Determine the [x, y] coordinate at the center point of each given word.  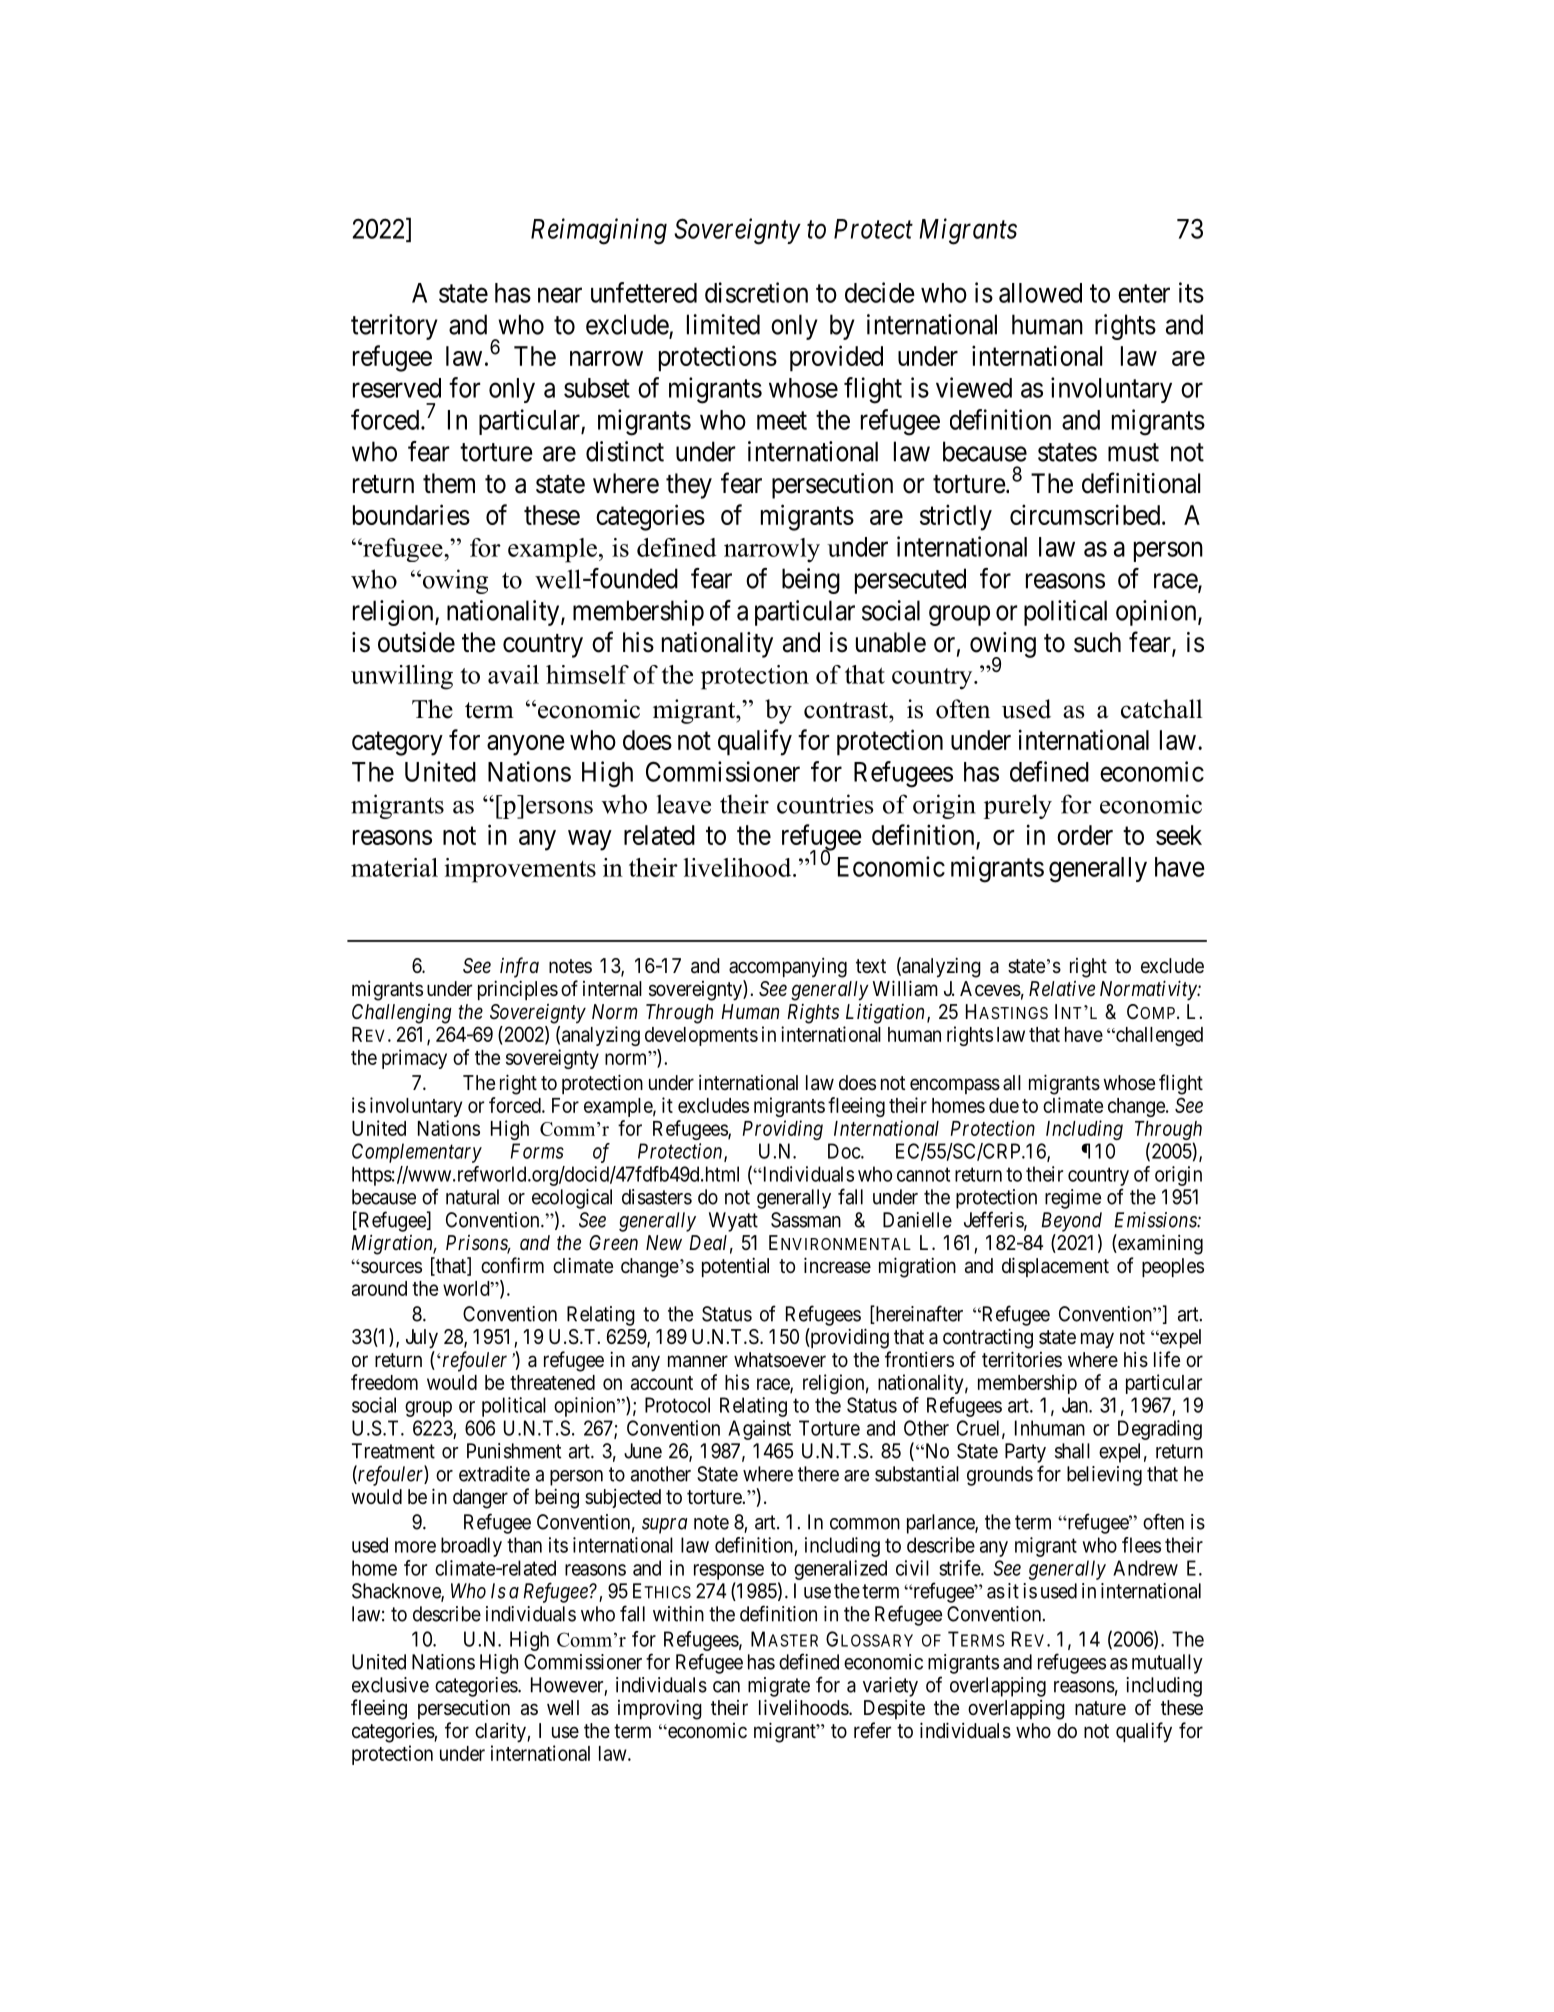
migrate [779, 1687]
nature [1100, 1708]
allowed [1040, 293]
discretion [756, 292]
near [560, 295]
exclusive [390, 1685]
